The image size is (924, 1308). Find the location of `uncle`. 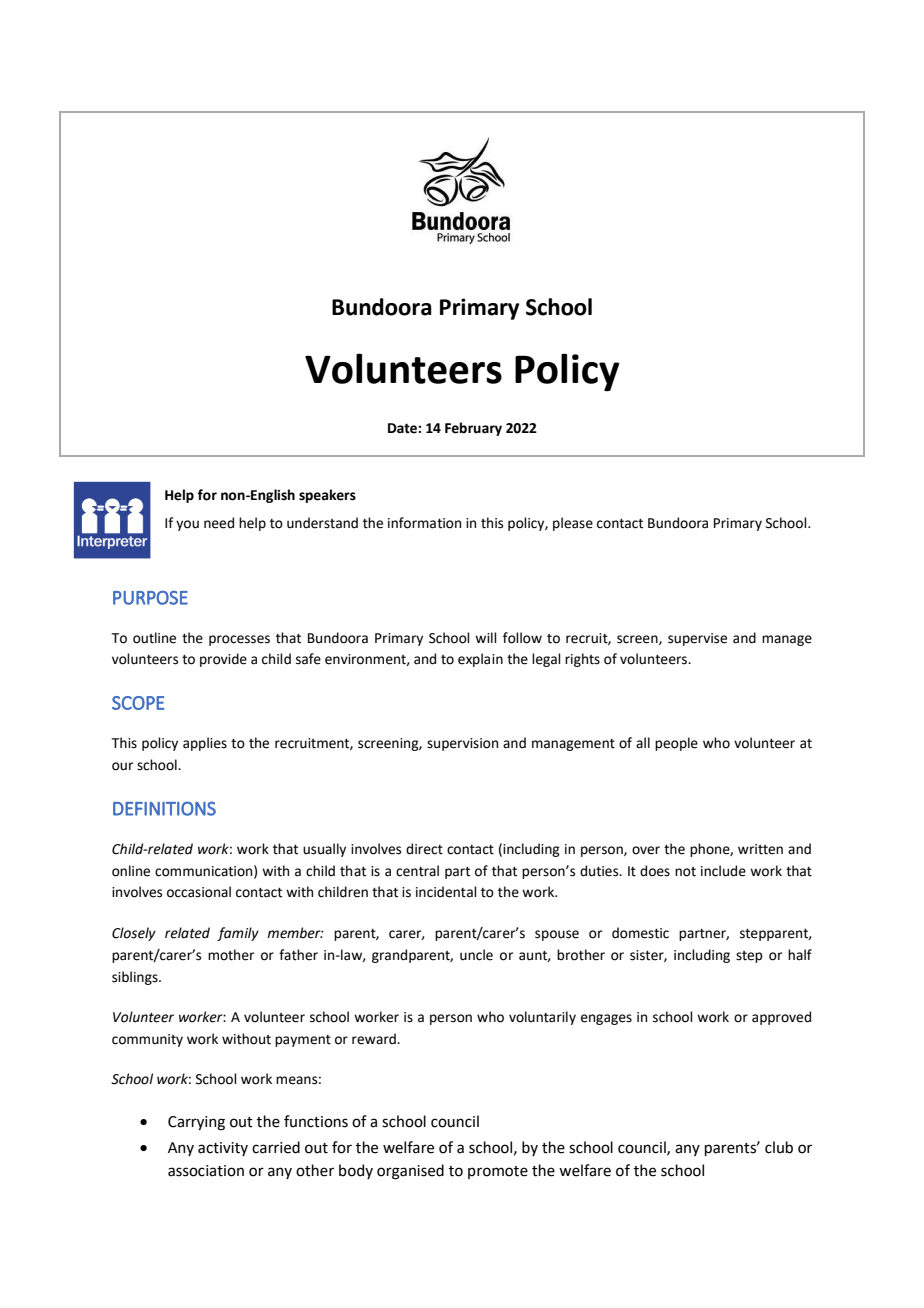

uncle is located at coordinates (476, 955).
